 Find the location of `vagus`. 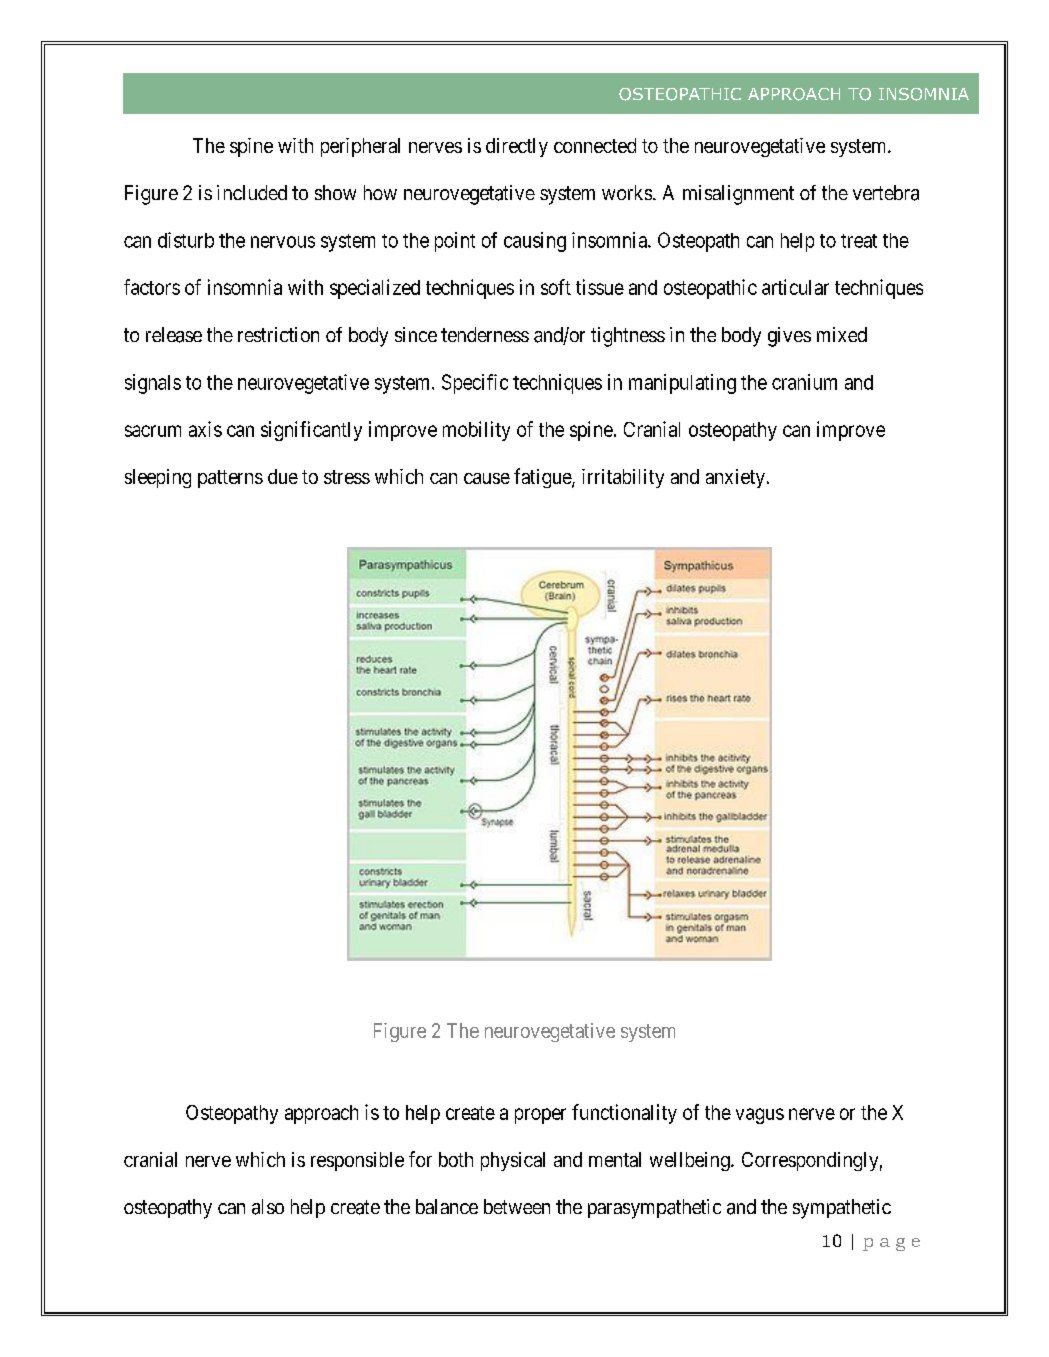

vagus is located at coordinates (760, 1116).
